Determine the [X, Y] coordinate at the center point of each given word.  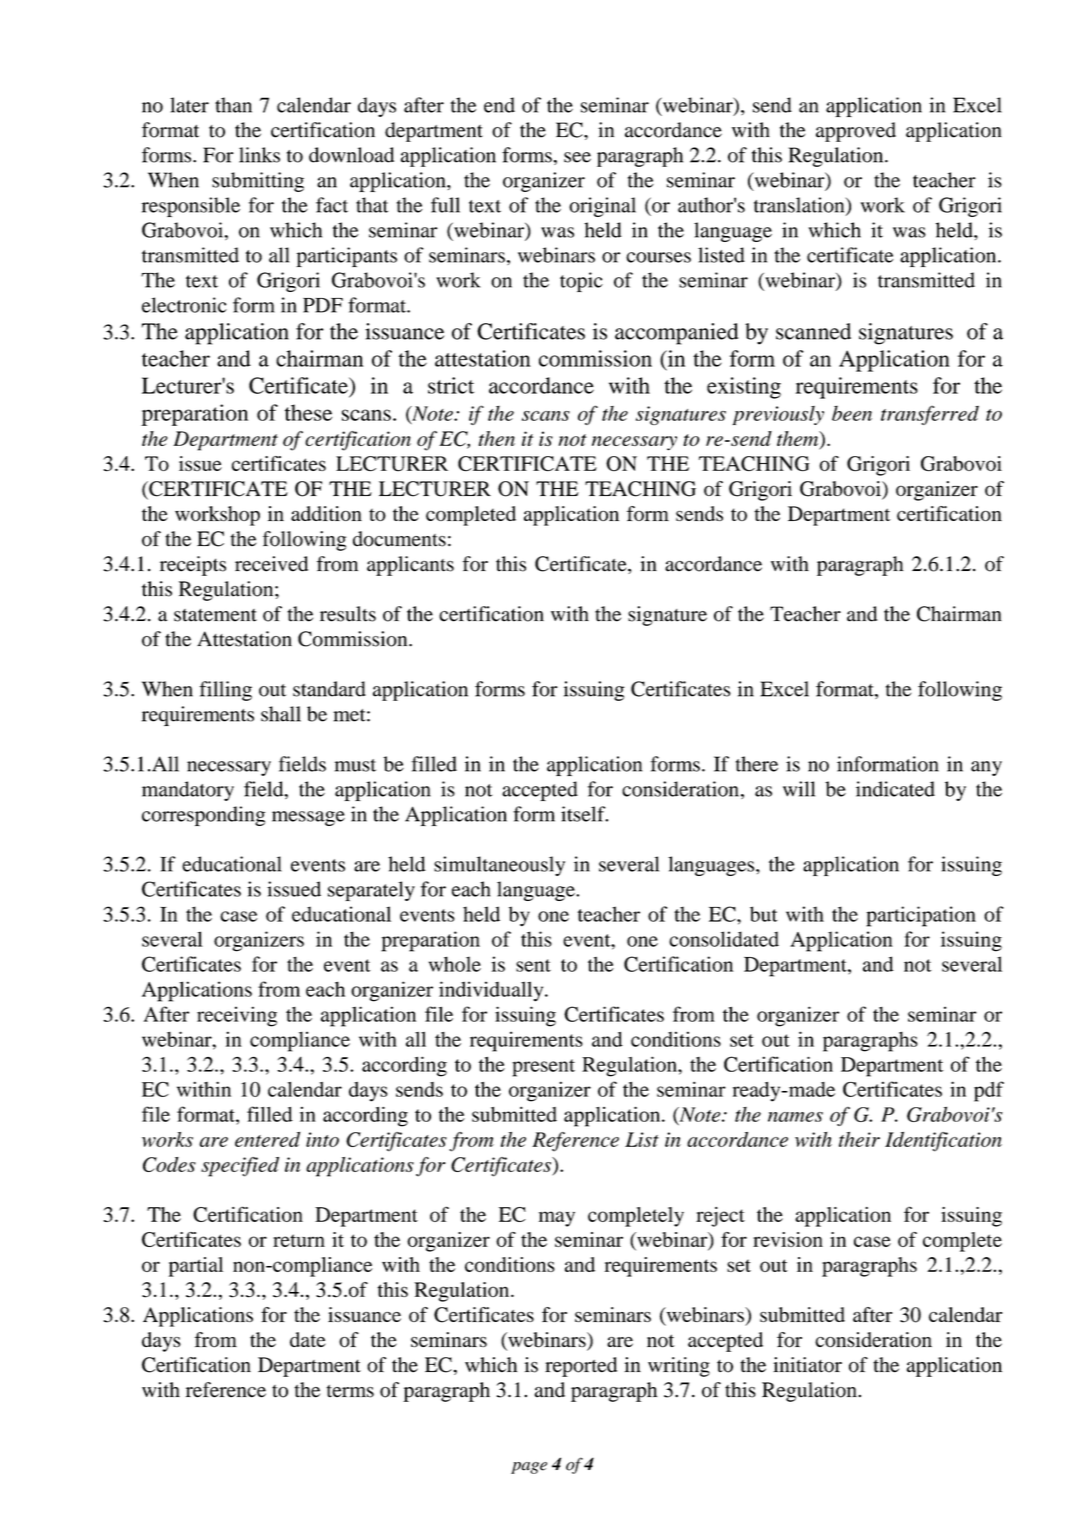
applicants [410, 566]
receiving [237, 1016]
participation [921, 916]
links [259, 155]
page [529, 1468]
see [577, 157]
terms [350, 1391]
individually [492, 991]
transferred [930, 415]
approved [856, 132]
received [271, 564]
